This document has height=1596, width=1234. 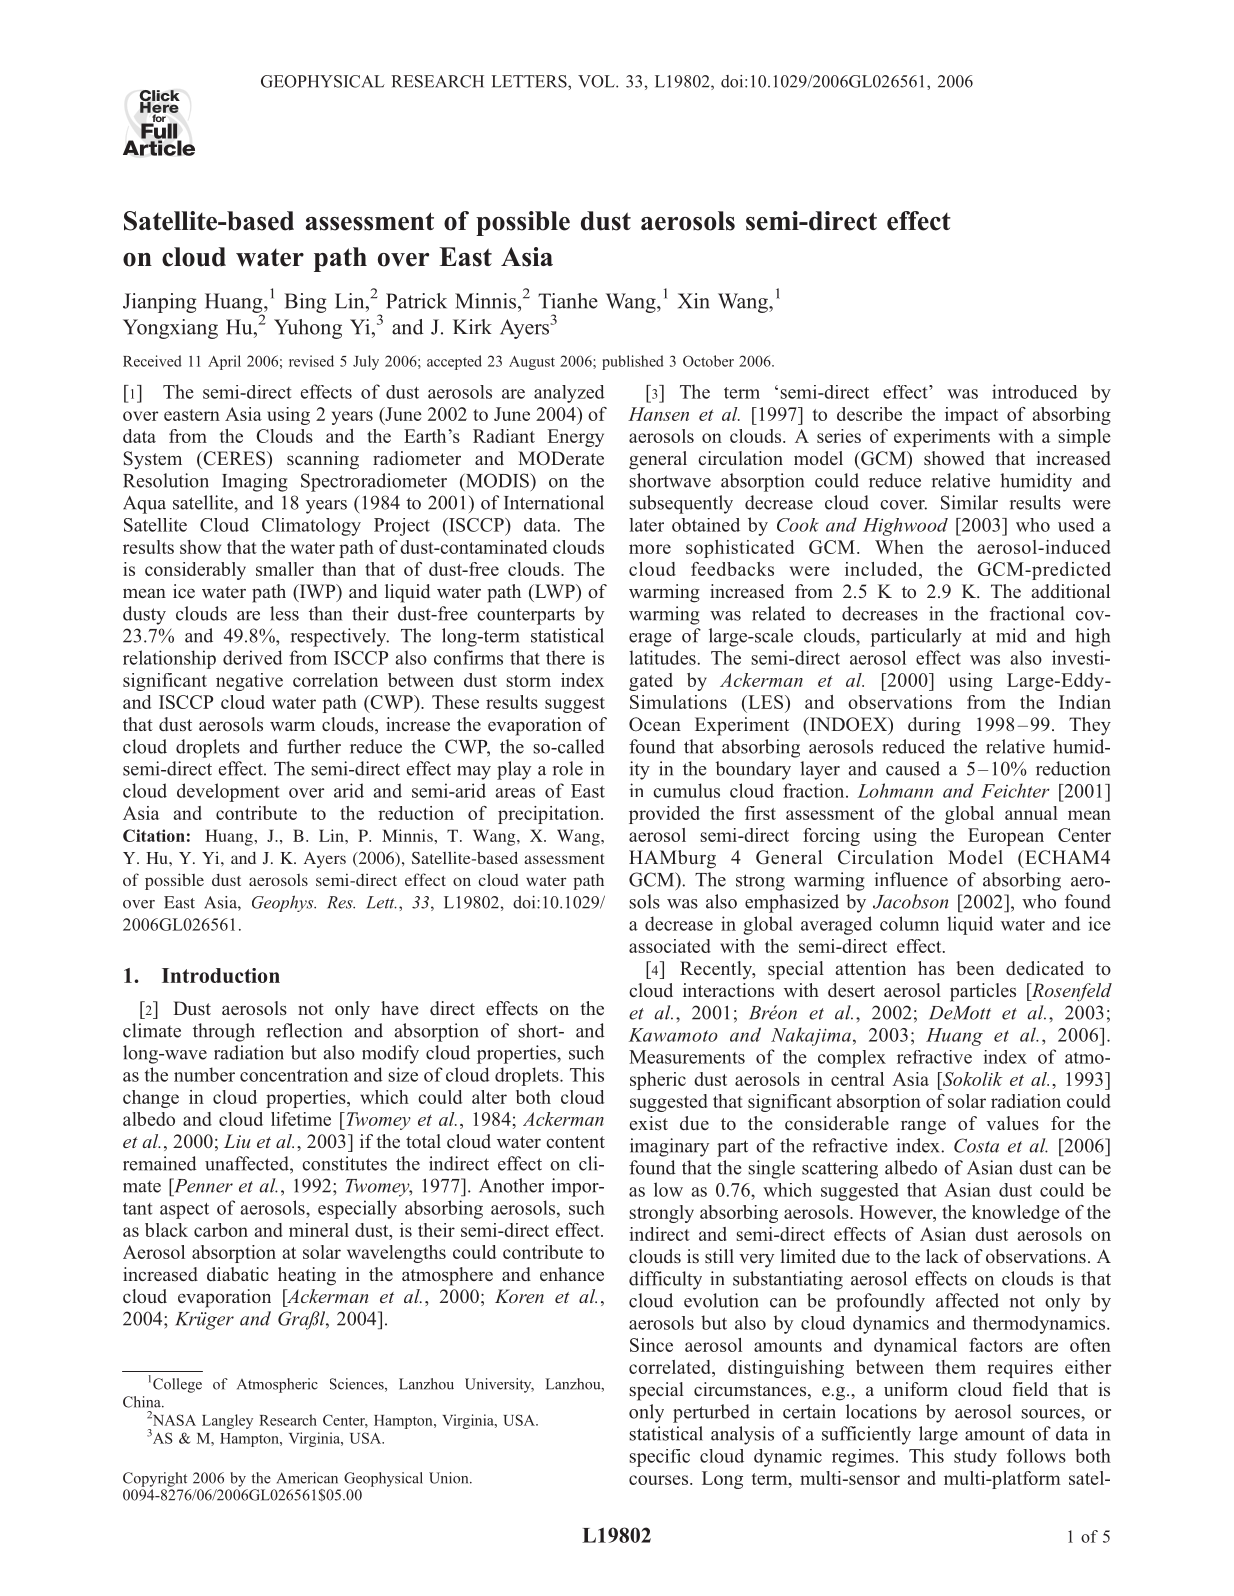 What do you see at coordinates (1071, 591) in the document?
I see `additional` at bounding box center [1071, 591].
